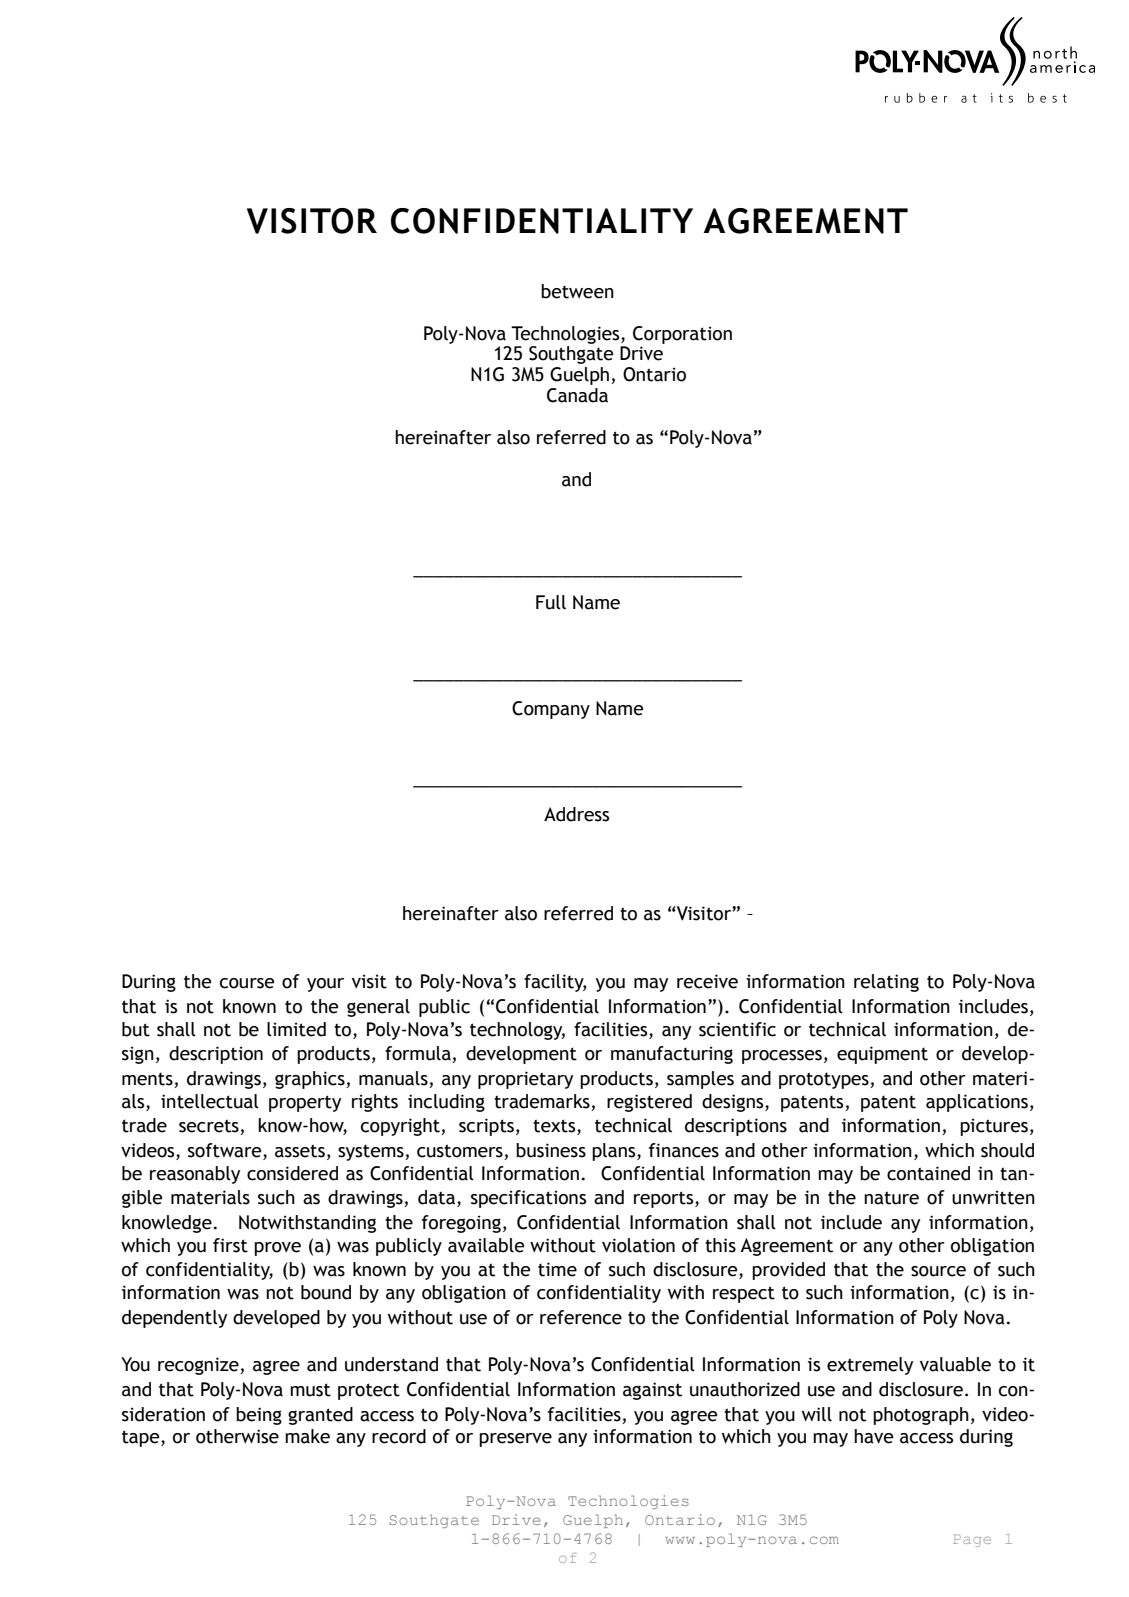  Describe the element at coordinates (886, 983) in the screenshot. I see `relating` at that location.
